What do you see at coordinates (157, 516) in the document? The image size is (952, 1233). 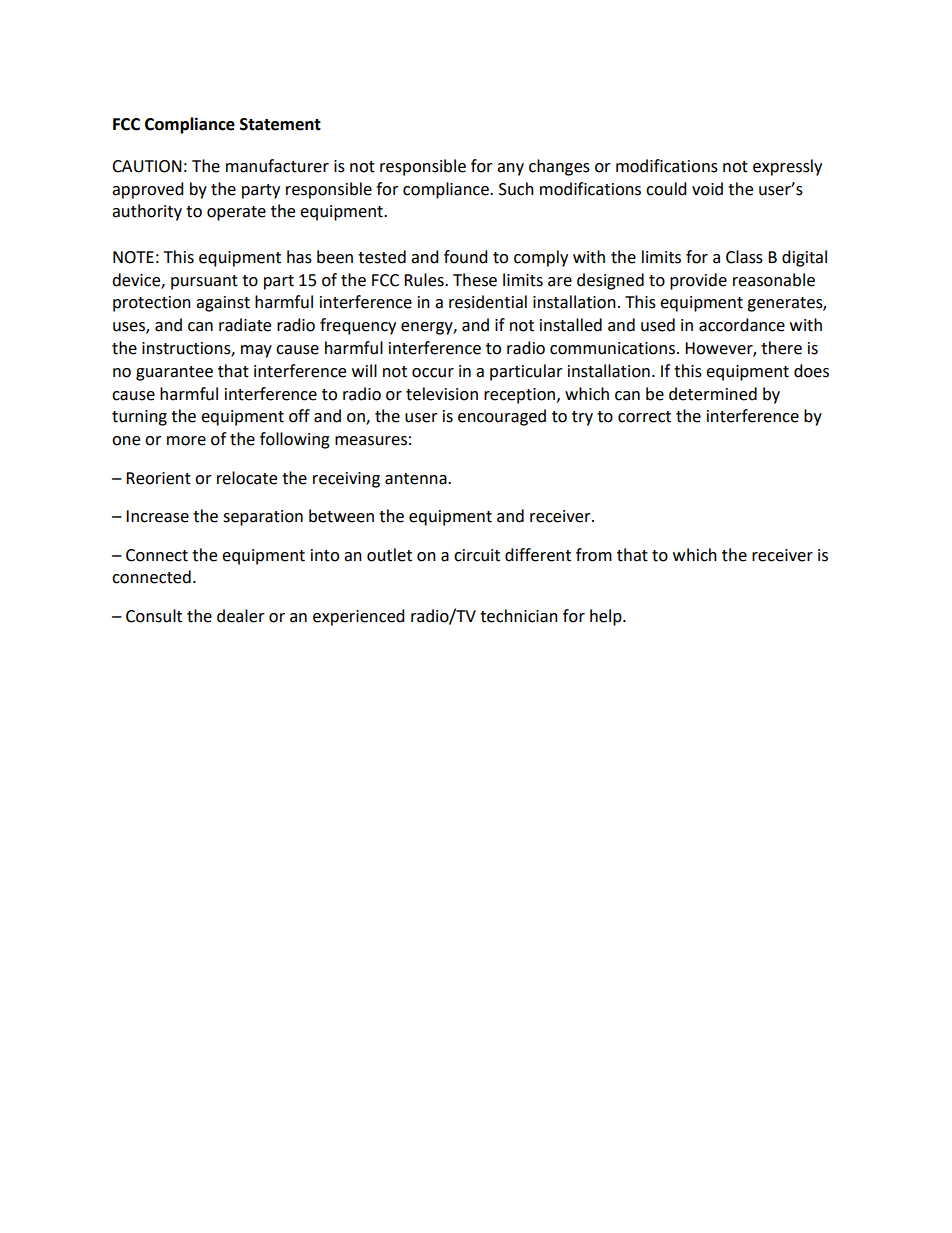 I see `Increase` at bounding box center [157, 516].
